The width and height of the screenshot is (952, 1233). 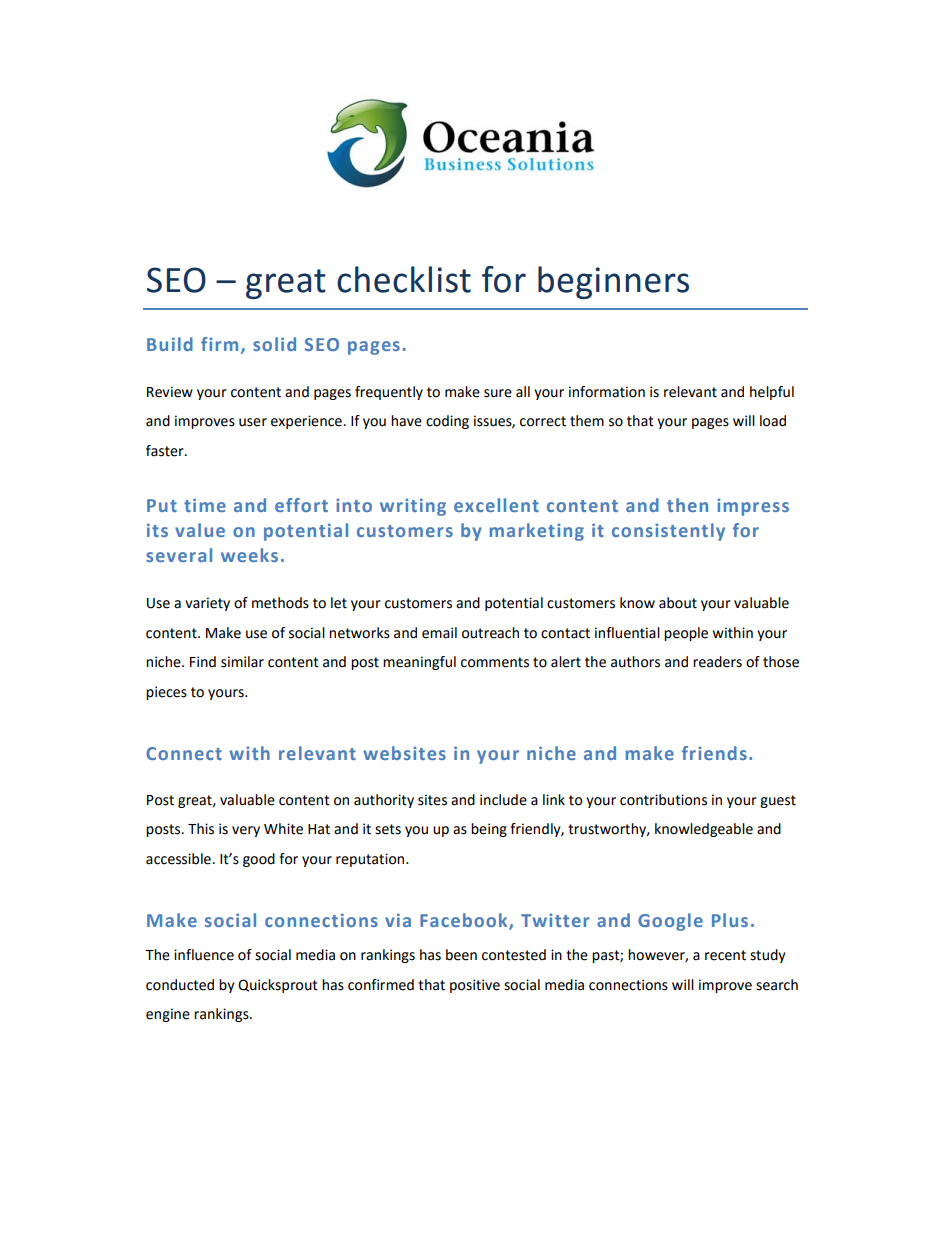 What do you see at coordinates (404, 279) in the screenshot?
I see `checklist` at bounding box center [404, 279].
